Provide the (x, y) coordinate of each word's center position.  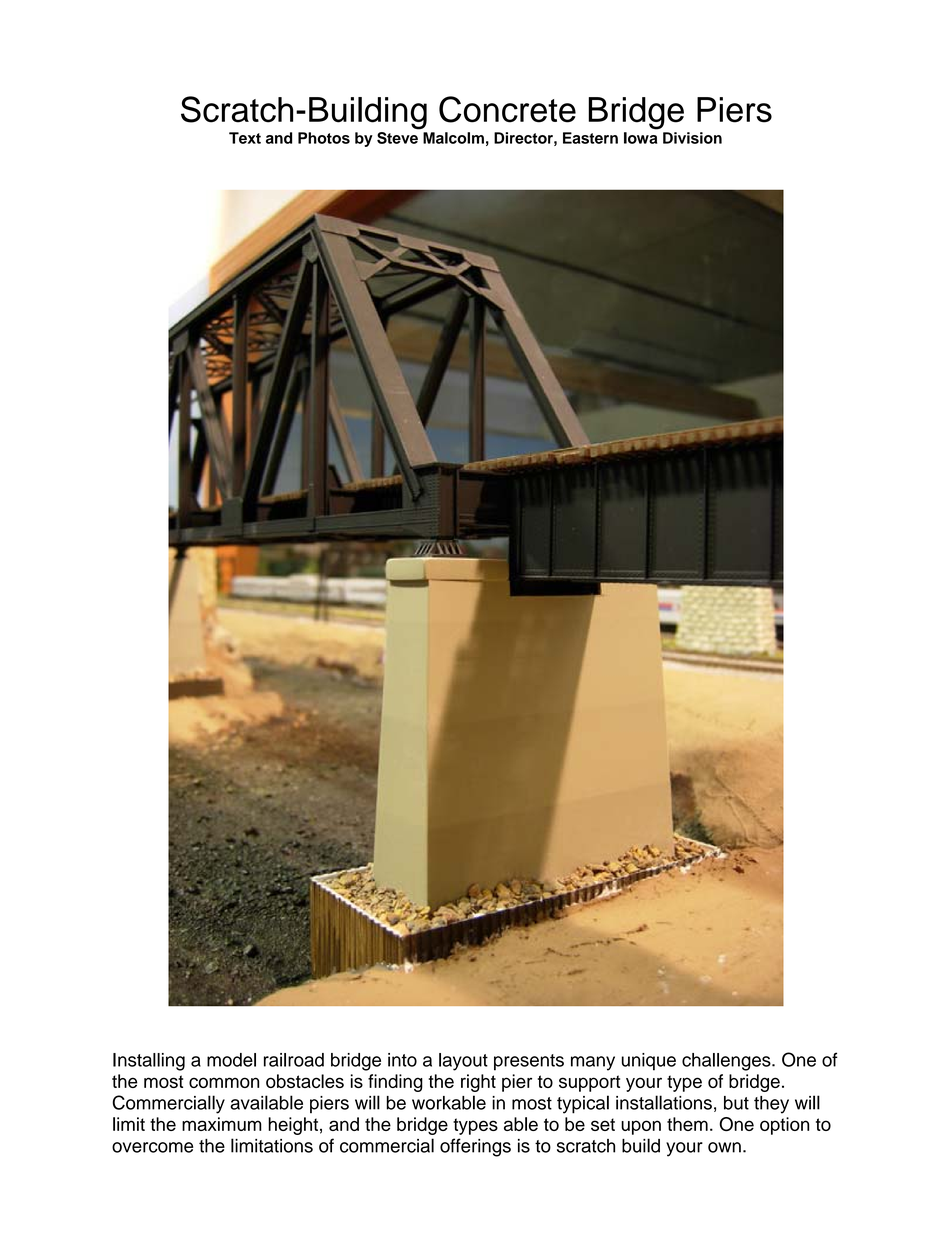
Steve (397, 138)
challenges (727, 1062)
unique (649, 1062)
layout (463, 1062)
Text (245, 138)
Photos (324, 138)
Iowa (640, 138)
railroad (294, 1060)
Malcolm (453, 138)
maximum (222, 1124)
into (402, 1060)
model (231, 1060)
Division (692, 138)
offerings (475, 1147)
